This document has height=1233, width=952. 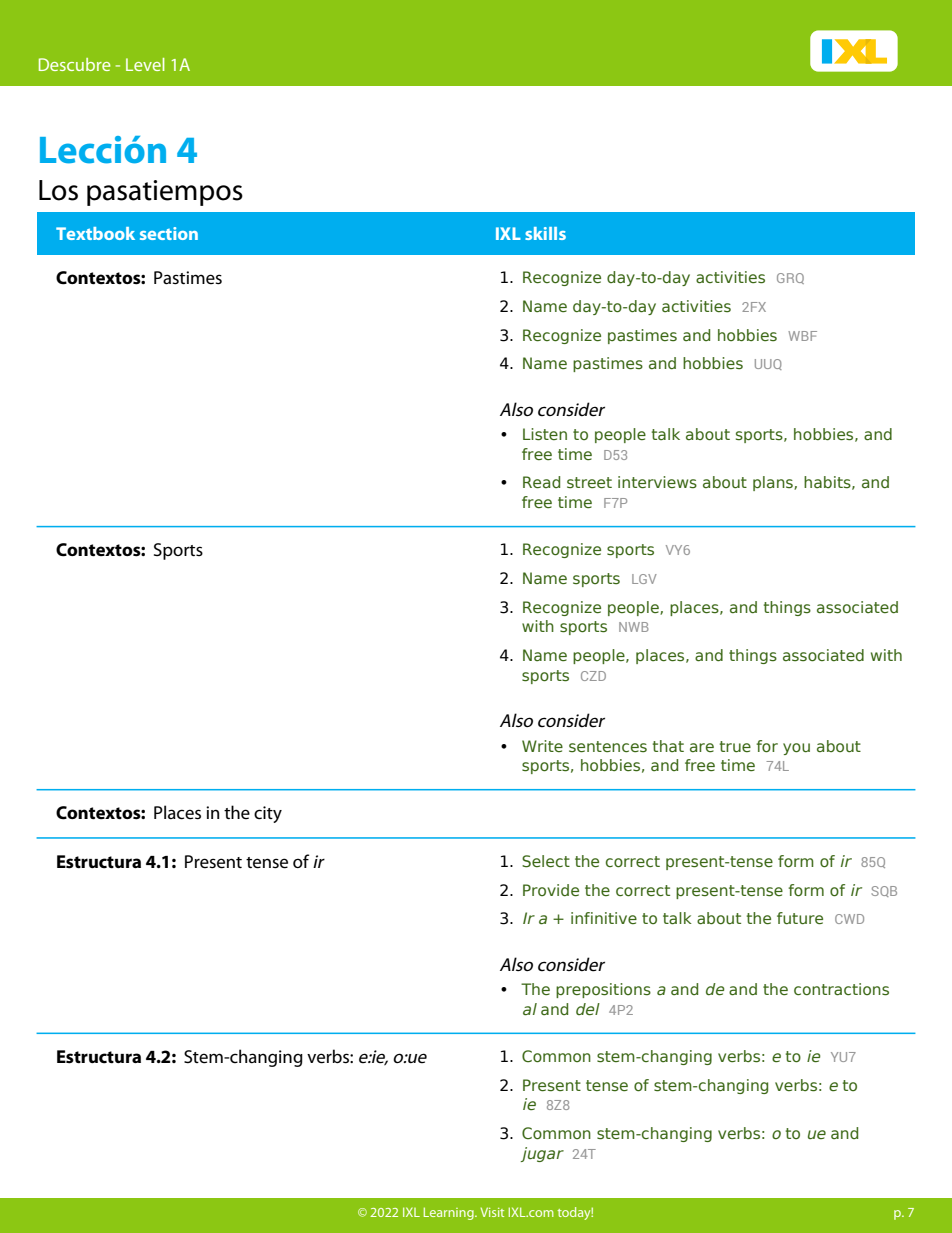 What do you see at coordinates (145, 64) in the document?
I see `Level` at bounding box center [145, 64].
